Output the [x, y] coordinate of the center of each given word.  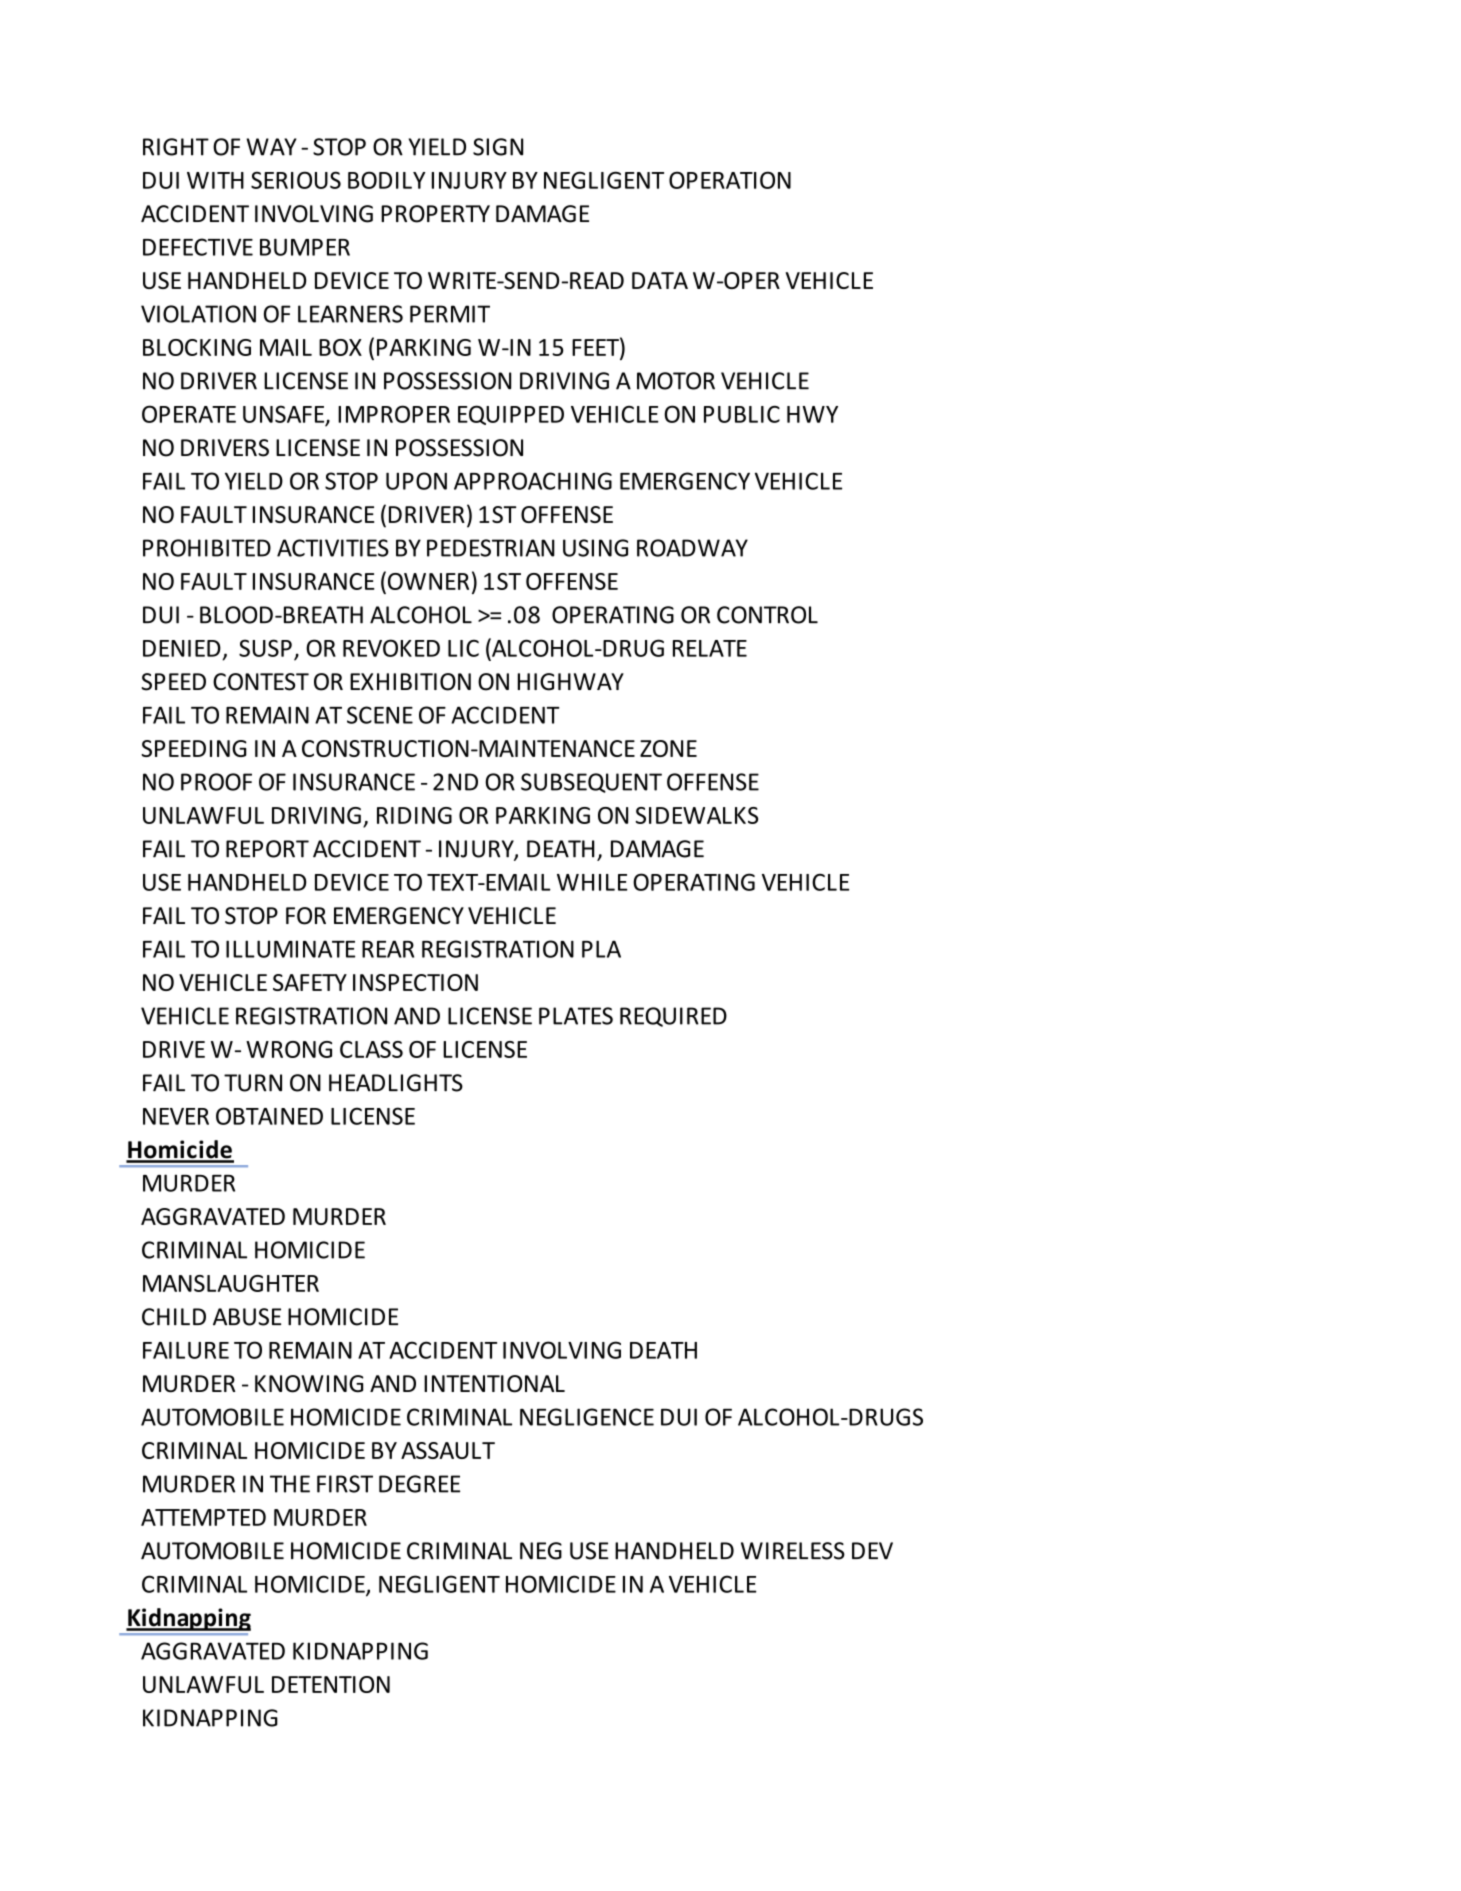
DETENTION [331, 1684]
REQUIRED [673, 1017]
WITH [215, 180]
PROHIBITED [207, 548]
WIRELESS [793, 1551]
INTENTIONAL [494, 1384]
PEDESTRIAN [491, 548]
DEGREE [419, 1484]
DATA [660, 280]
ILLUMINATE [290, 949]
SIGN [498, 147]
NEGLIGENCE [587, 1417]
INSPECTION [415, 982]
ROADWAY [692, 548]
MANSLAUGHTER [231, 1283]
